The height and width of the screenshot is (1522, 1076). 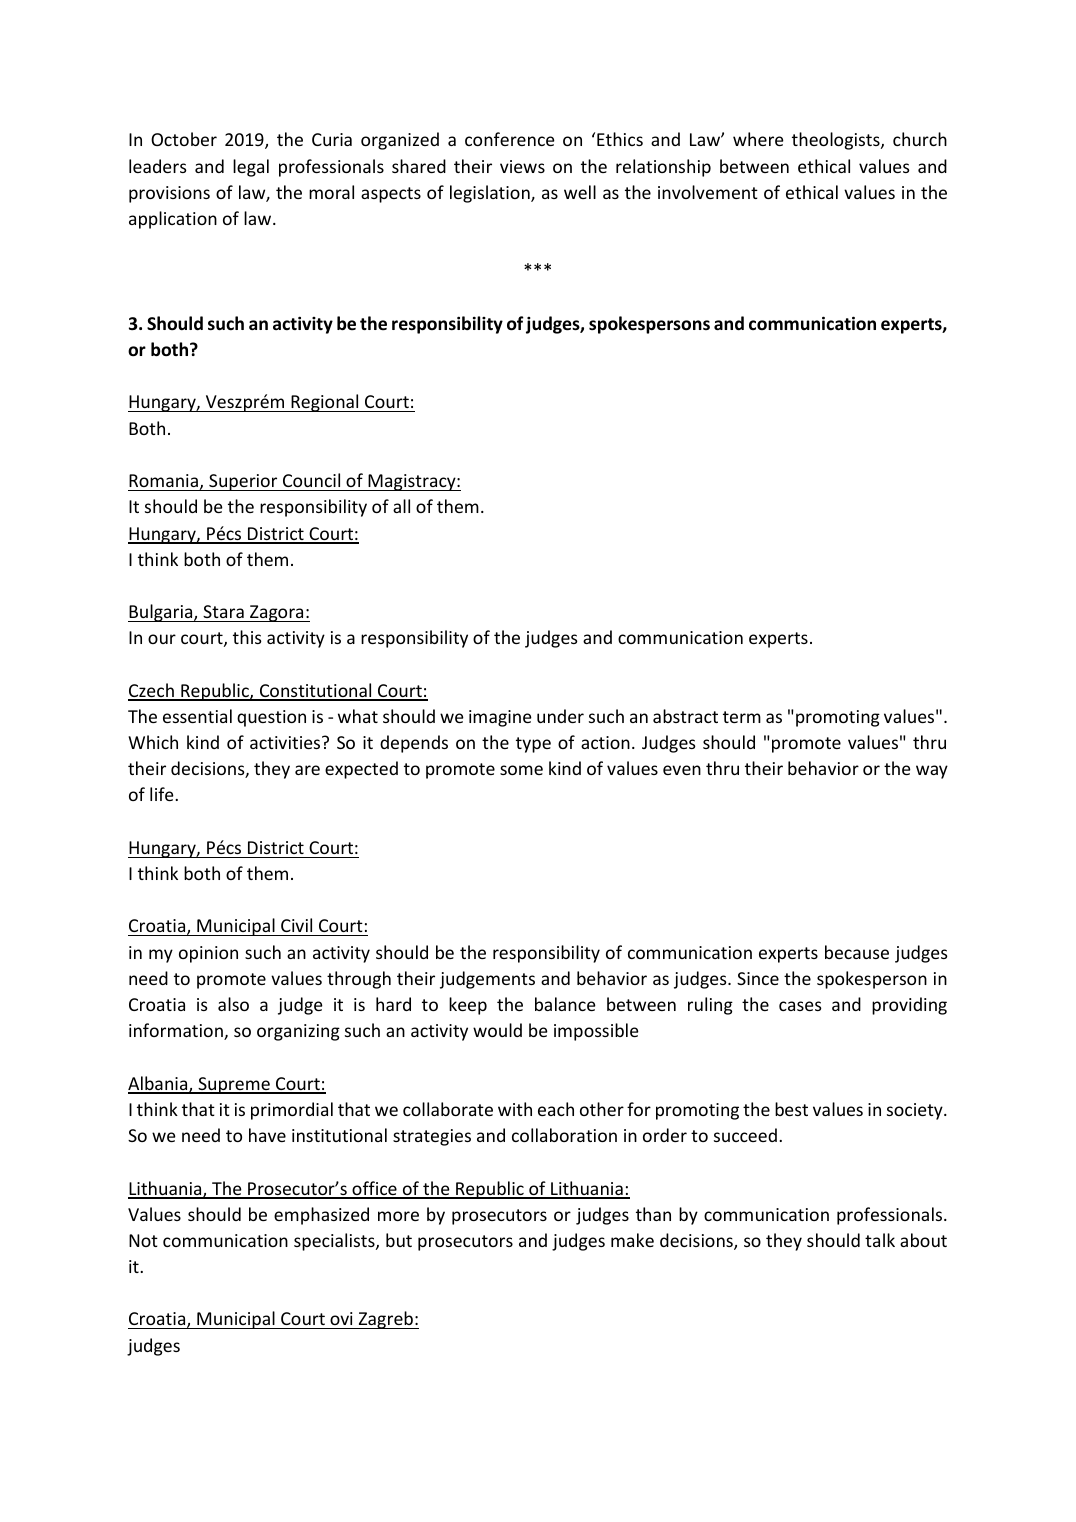 I want to click on life, so click(x=163, y=794).
